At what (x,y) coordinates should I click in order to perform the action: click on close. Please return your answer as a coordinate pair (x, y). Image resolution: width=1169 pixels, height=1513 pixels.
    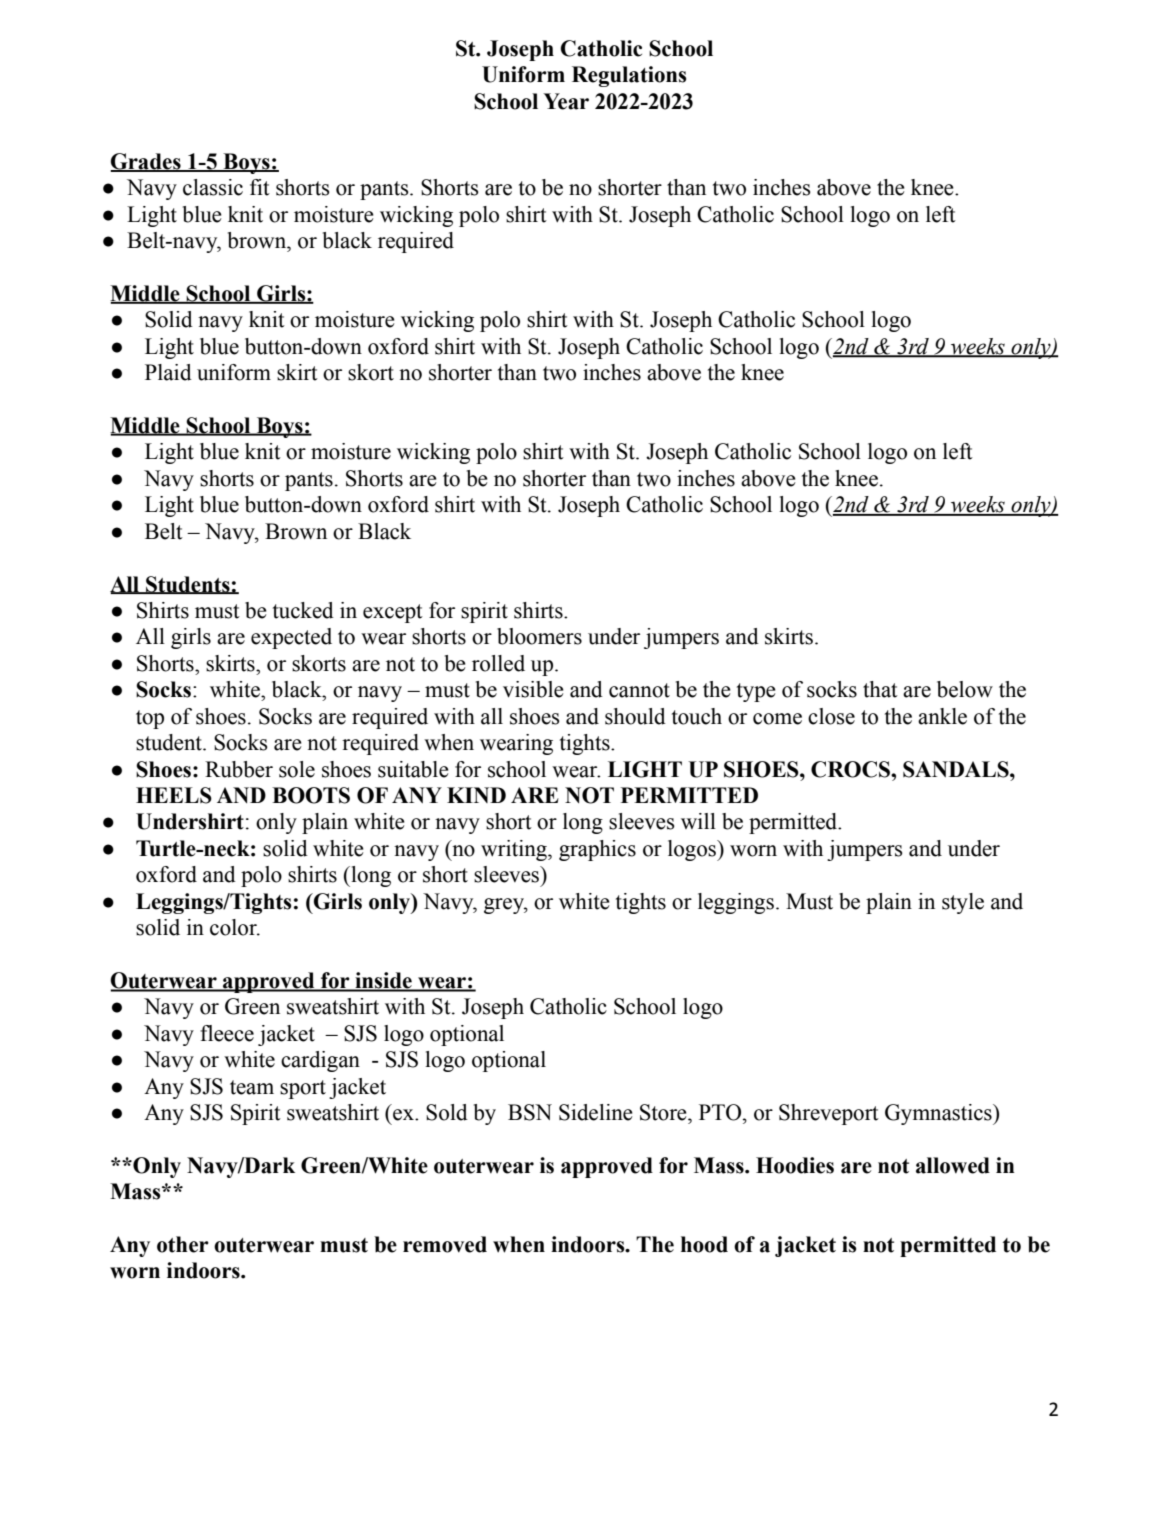
    Looking at the image, I should click on (831, 716).
